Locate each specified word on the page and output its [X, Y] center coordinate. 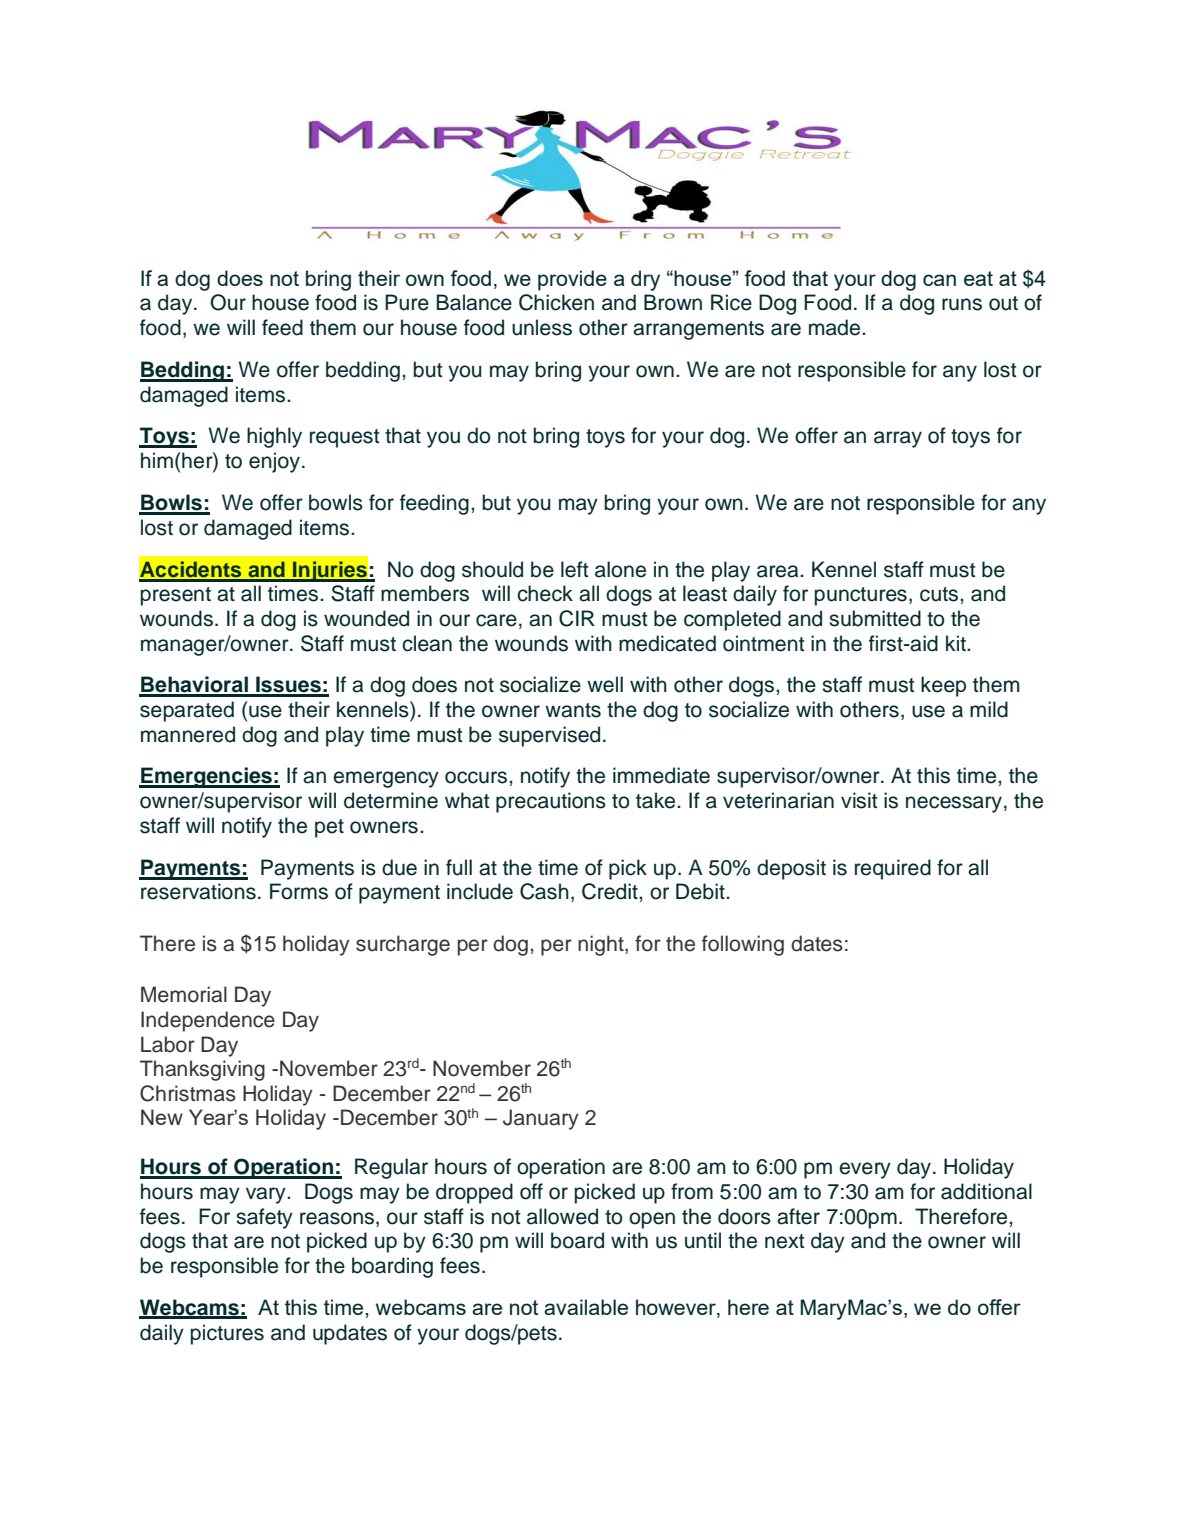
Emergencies [206, 777]
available [586, 1307]
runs [962, 304]
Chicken [556, 302]
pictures [227, 1334]
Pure [407, 302]
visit [859, 800]
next [785, 1241]
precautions [551, 802]
